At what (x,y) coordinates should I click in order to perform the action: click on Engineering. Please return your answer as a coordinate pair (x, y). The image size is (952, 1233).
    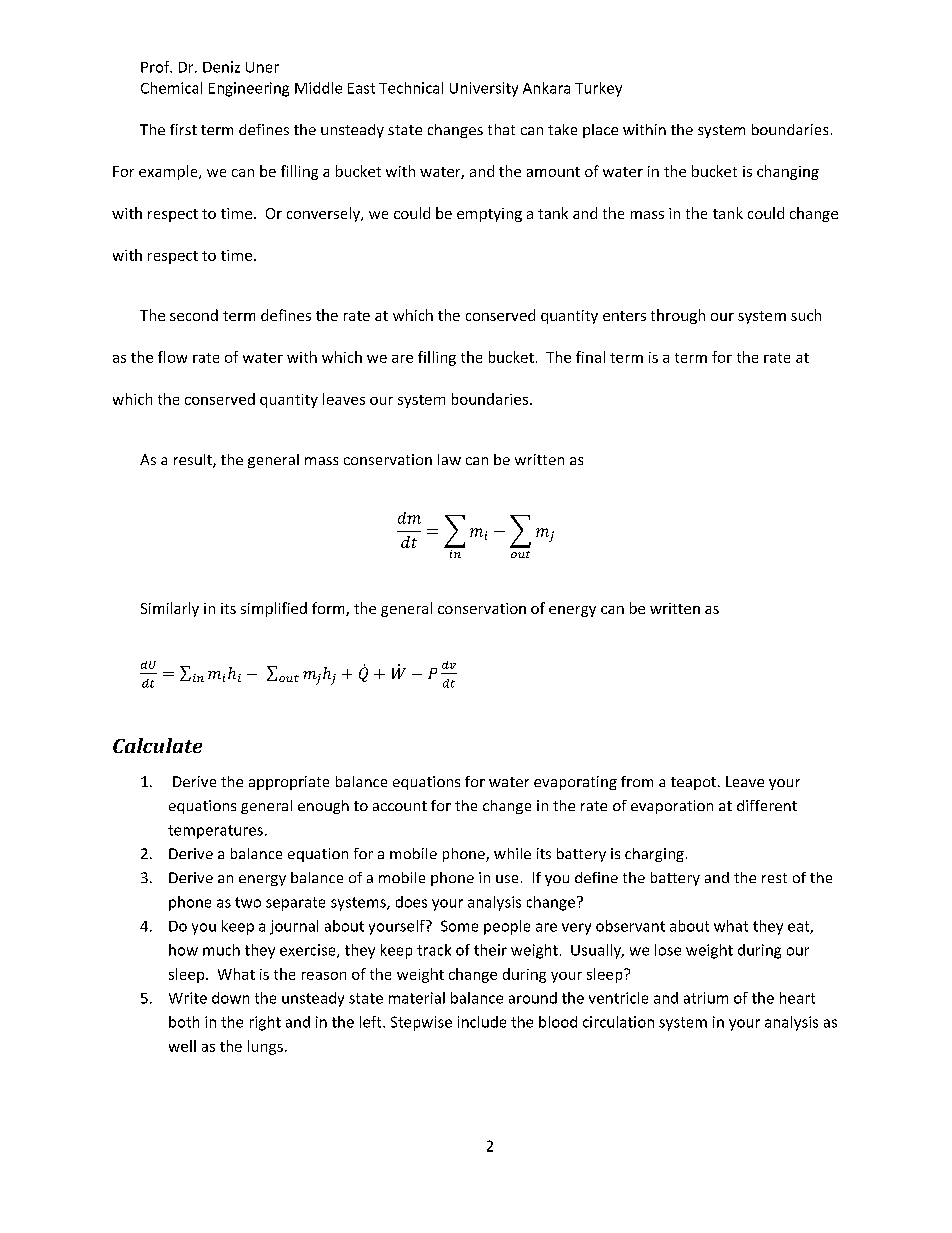
    Looking at the image, I should click on (249, 89).
